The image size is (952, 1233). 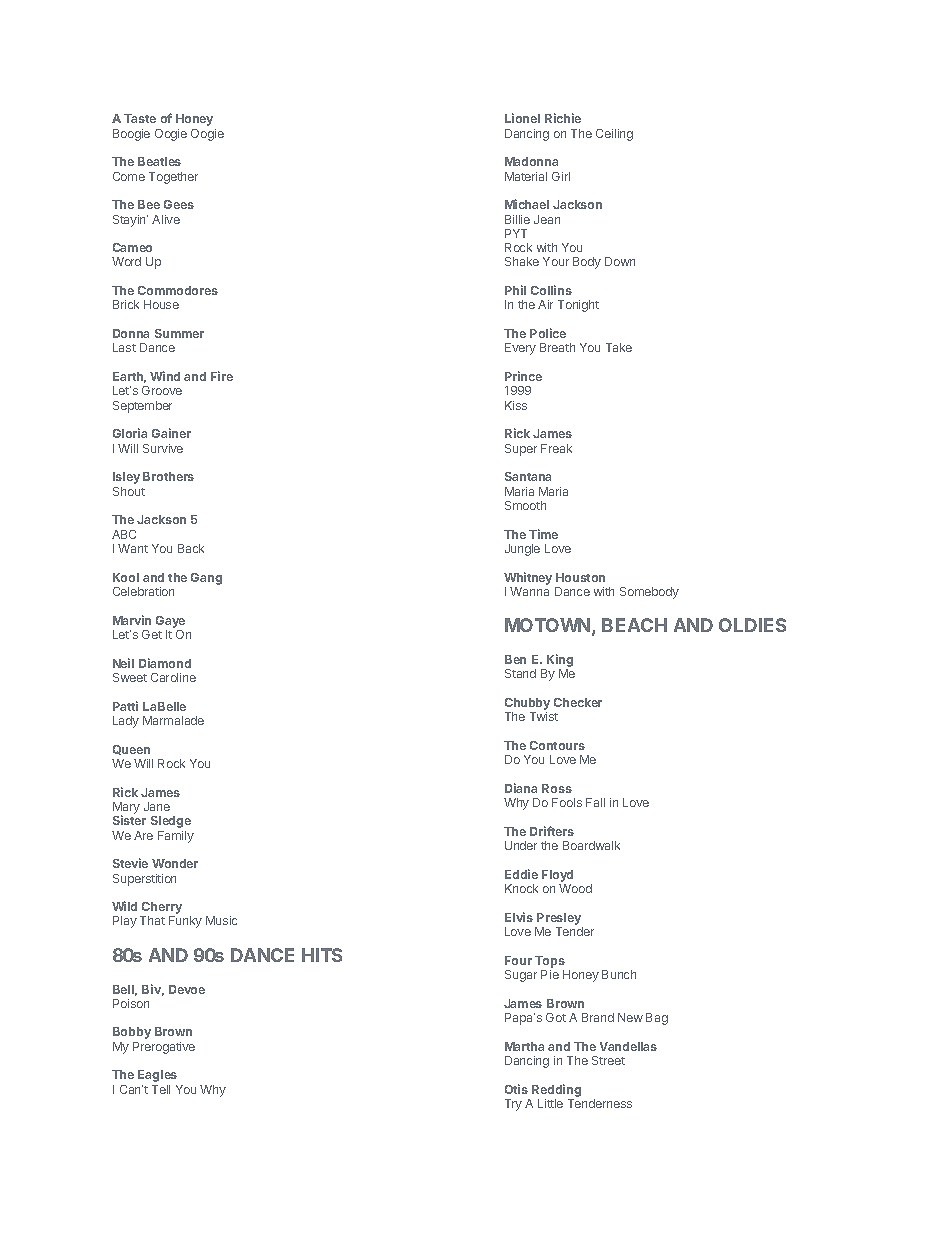 I want to click on Ceiling, so click(x=614, y=135).
